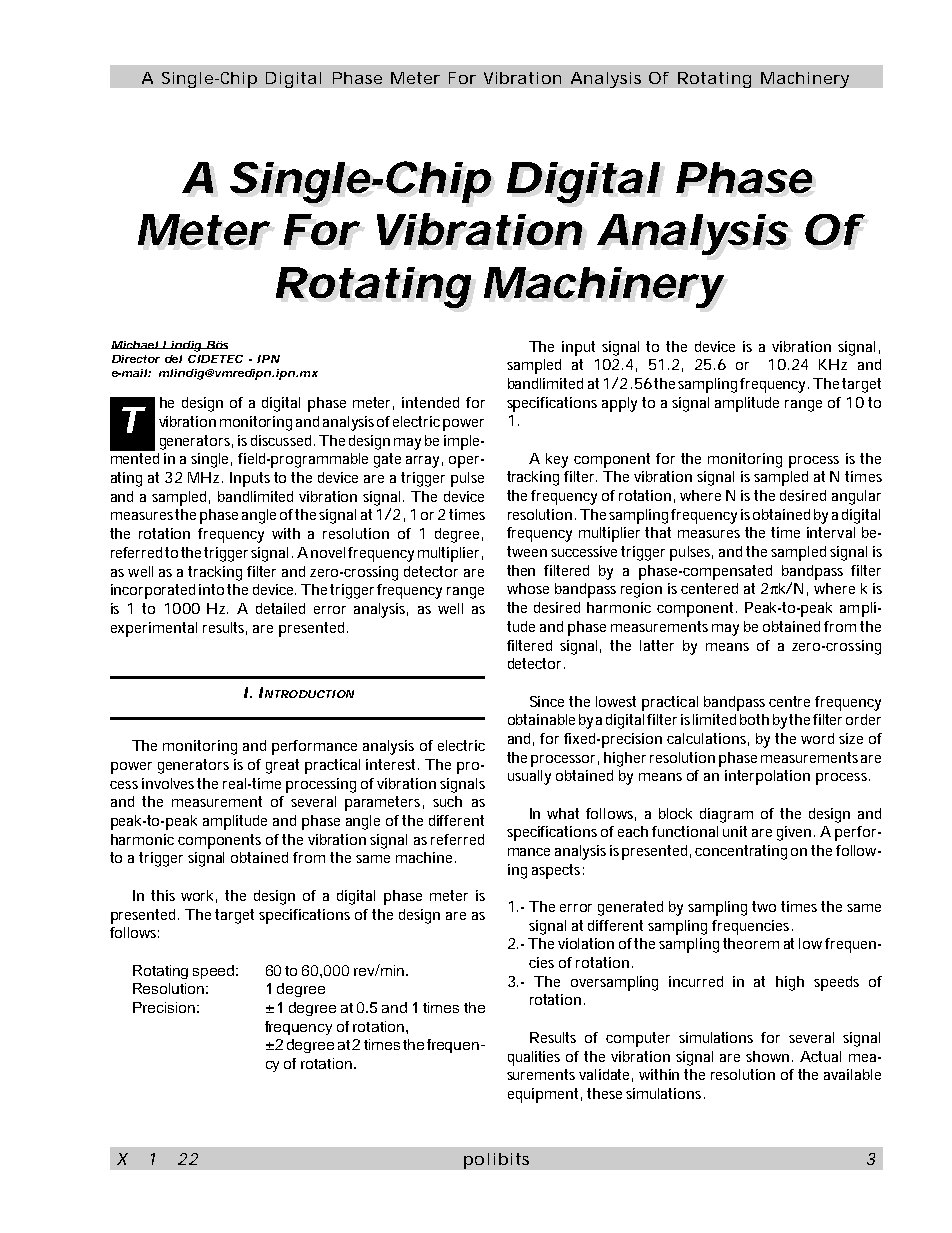 The height and width of the screenshot is (1233, 952). Describe the element at coordinates (528, 588) in the screenshot. I see `whose` at that location.
